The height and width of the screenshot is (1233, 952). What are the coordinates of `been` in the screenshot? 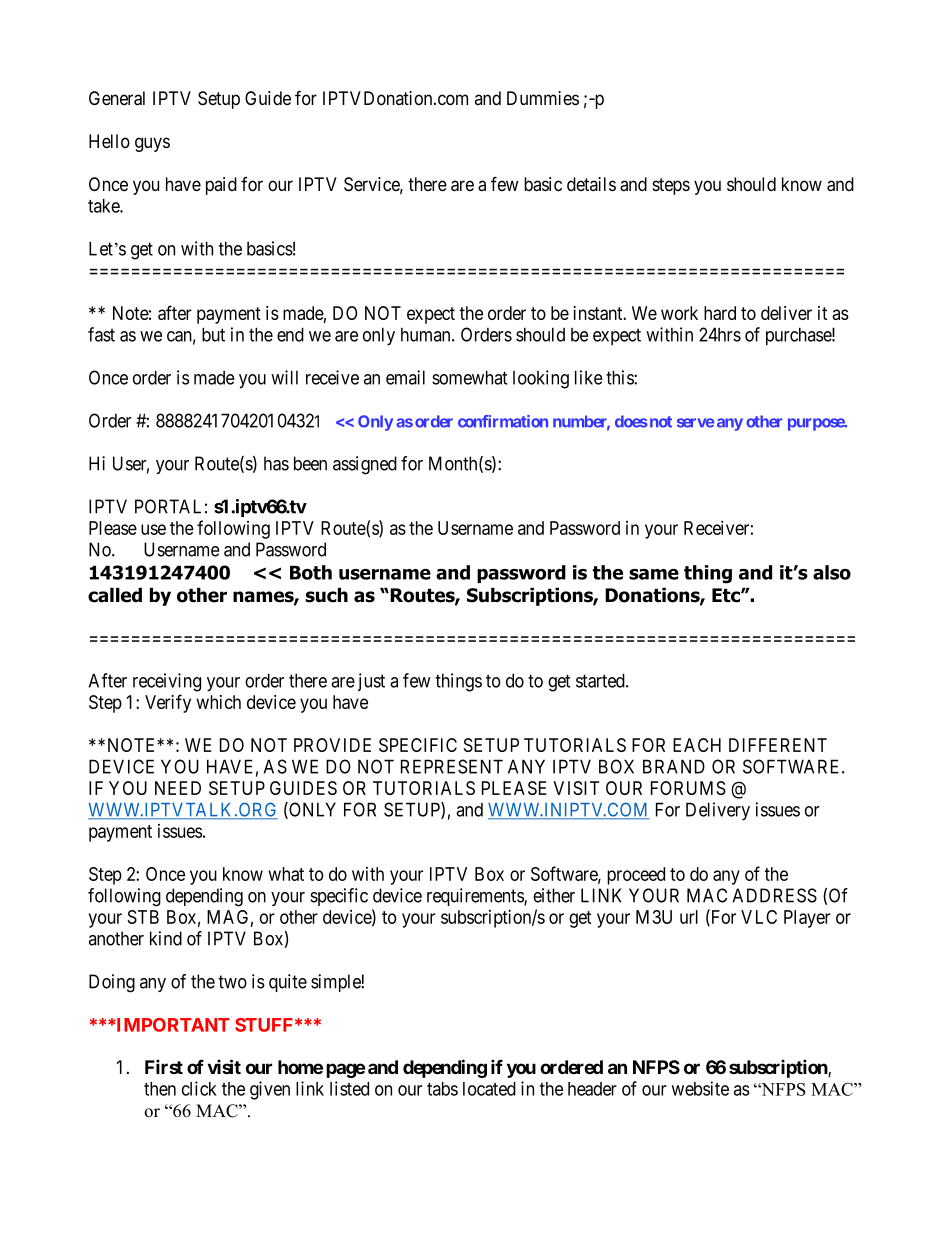 It's located at (310, 463).
